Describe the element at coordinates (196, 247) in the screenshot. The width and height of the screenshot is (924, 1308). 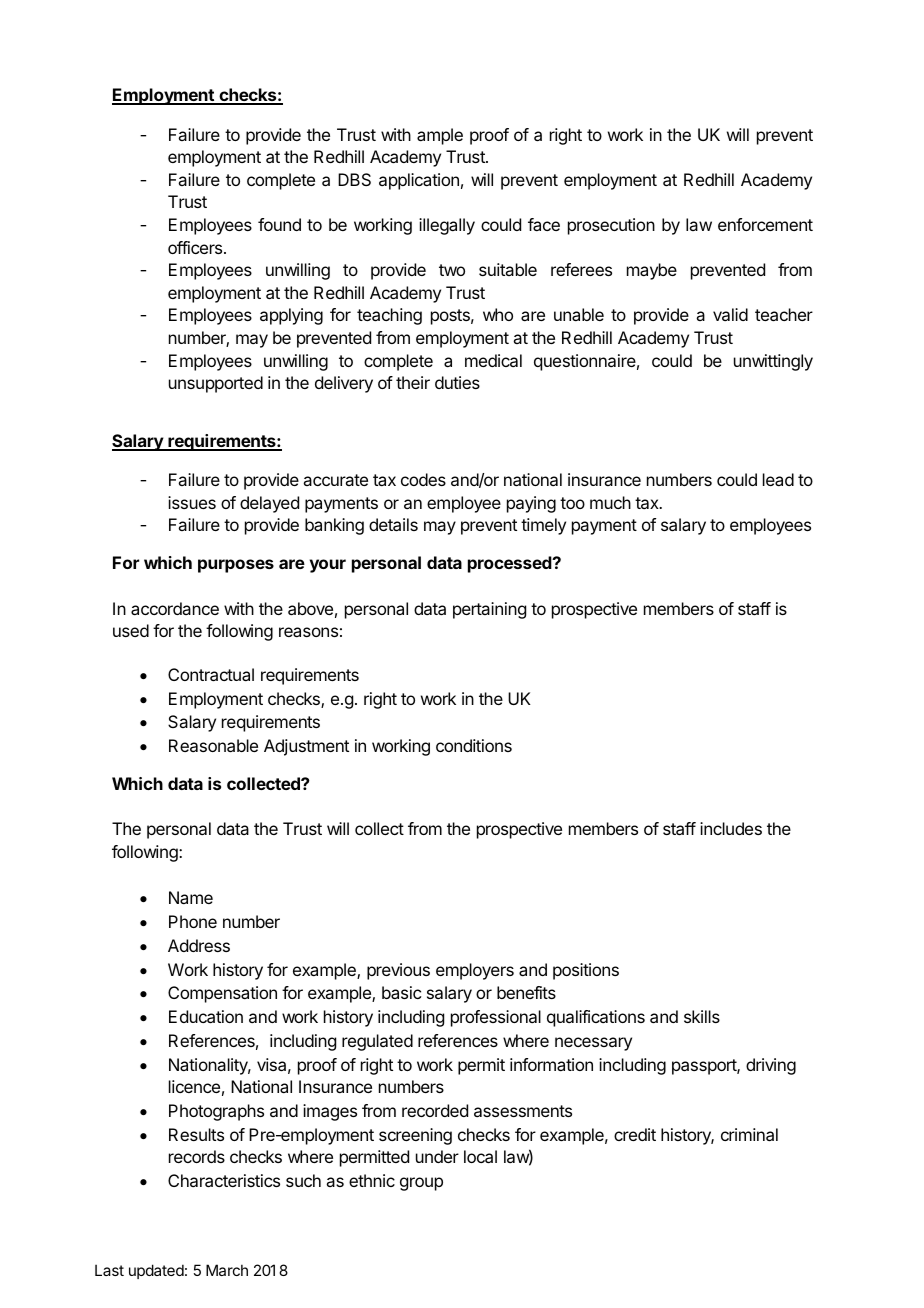
I see `officers` at that location.
